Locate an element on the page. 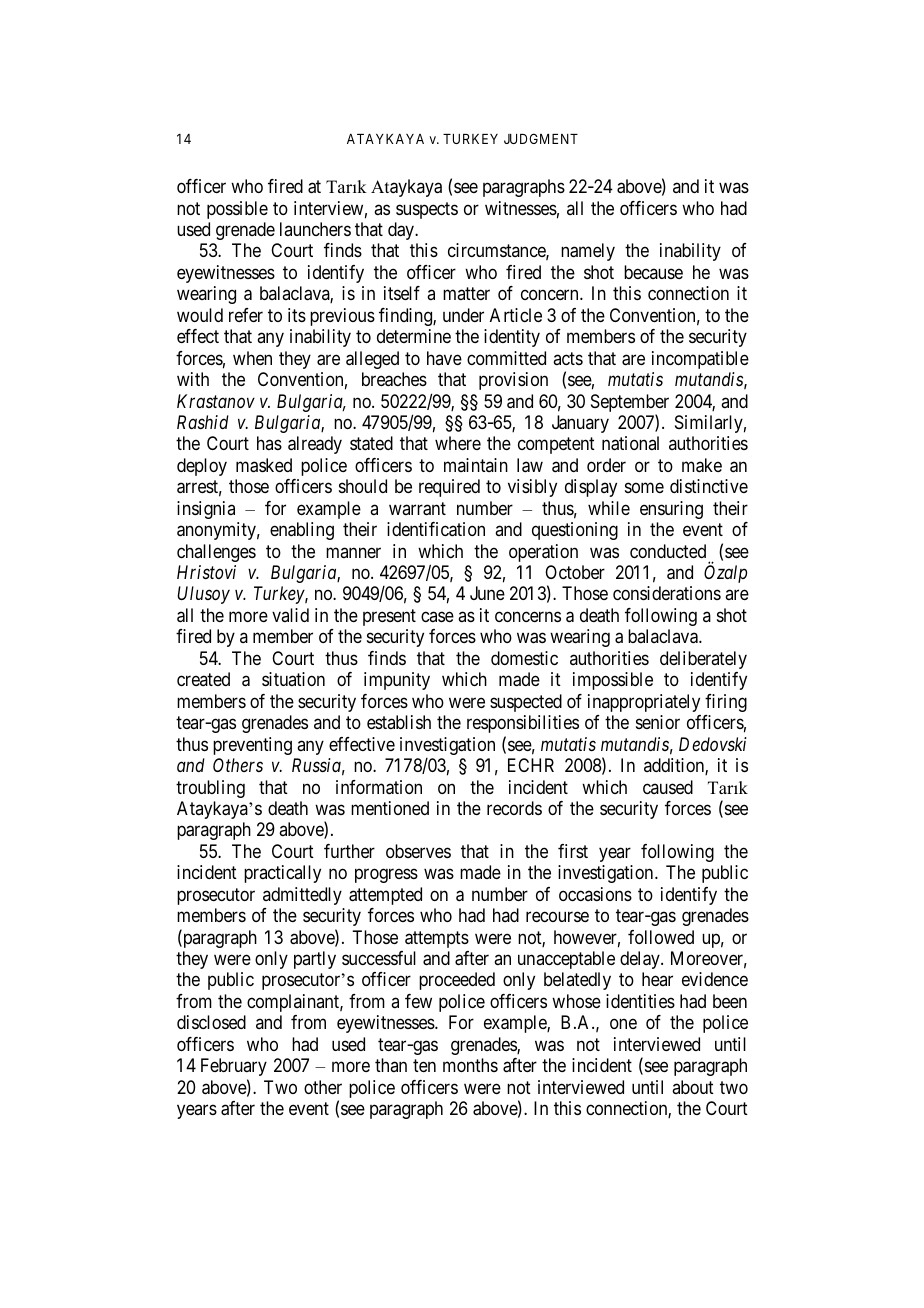 The height and width of the document is (1308, 924). masked is located at coordinates (264, 465).
